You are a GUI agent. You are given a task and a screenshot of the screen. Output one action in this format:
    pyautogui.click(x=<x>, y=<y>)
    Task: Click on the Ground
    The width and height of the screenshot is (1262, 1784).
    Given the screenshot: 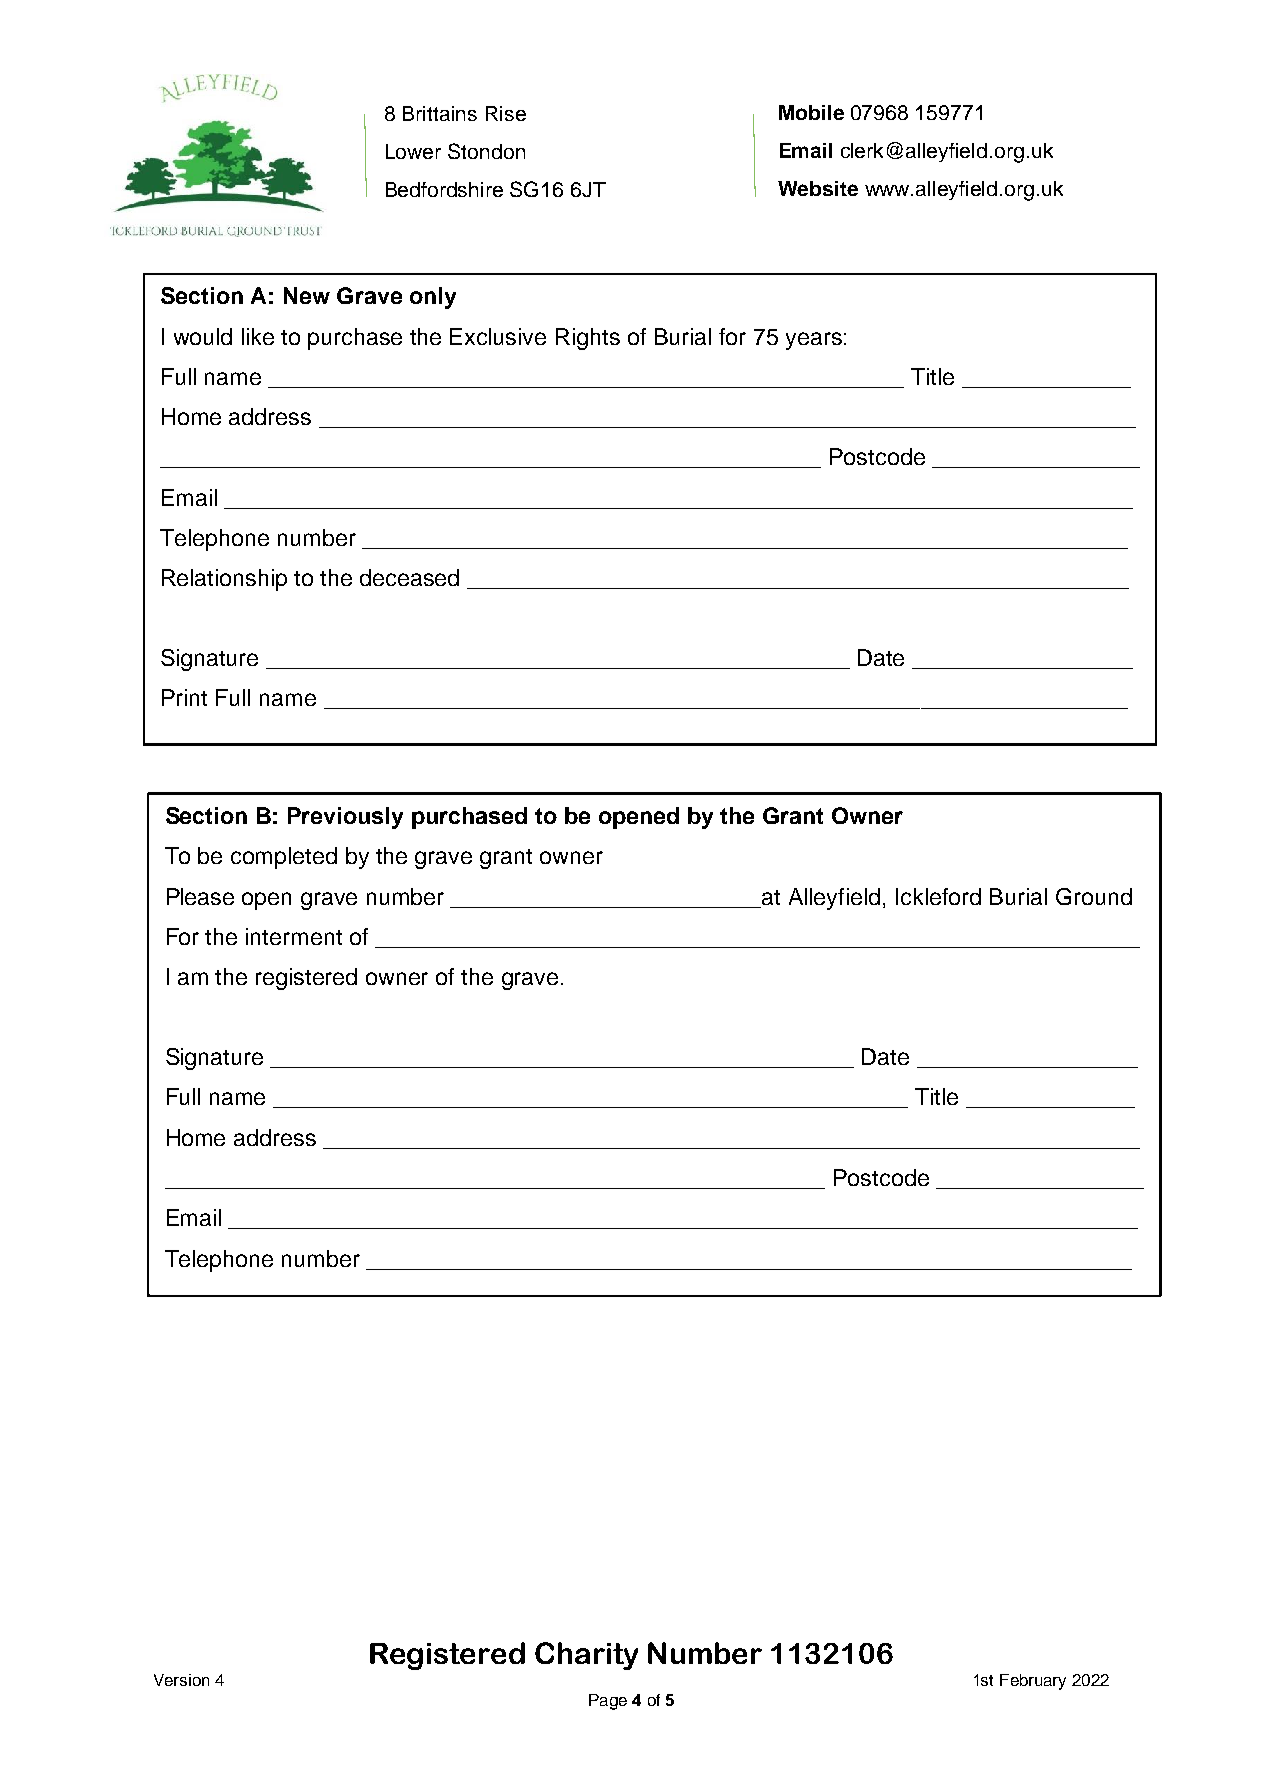 What is the action you would take?
    pyautogui.click(x=1094, y=896)
